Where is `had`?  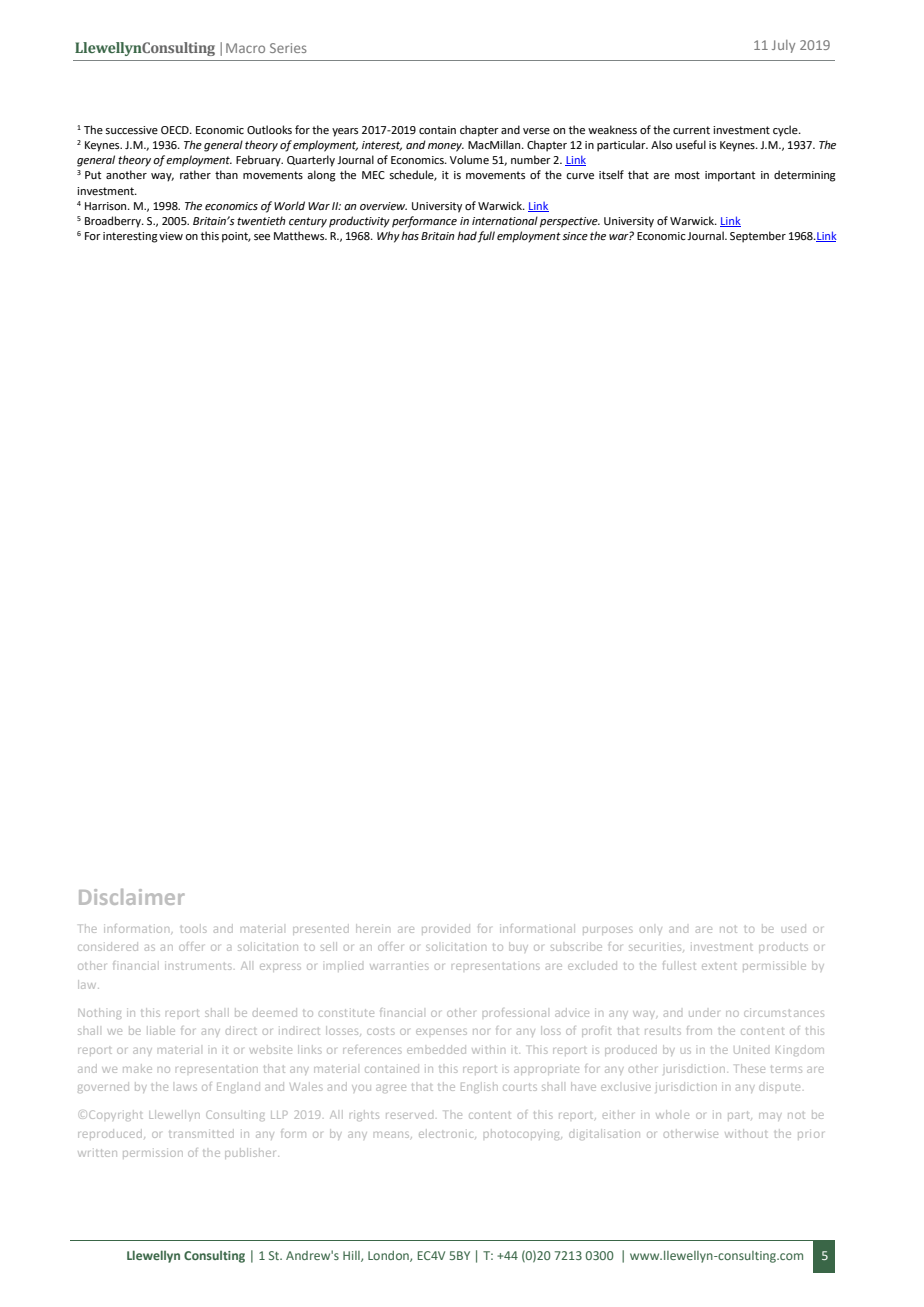 had is located at coordinates (467, 235).
